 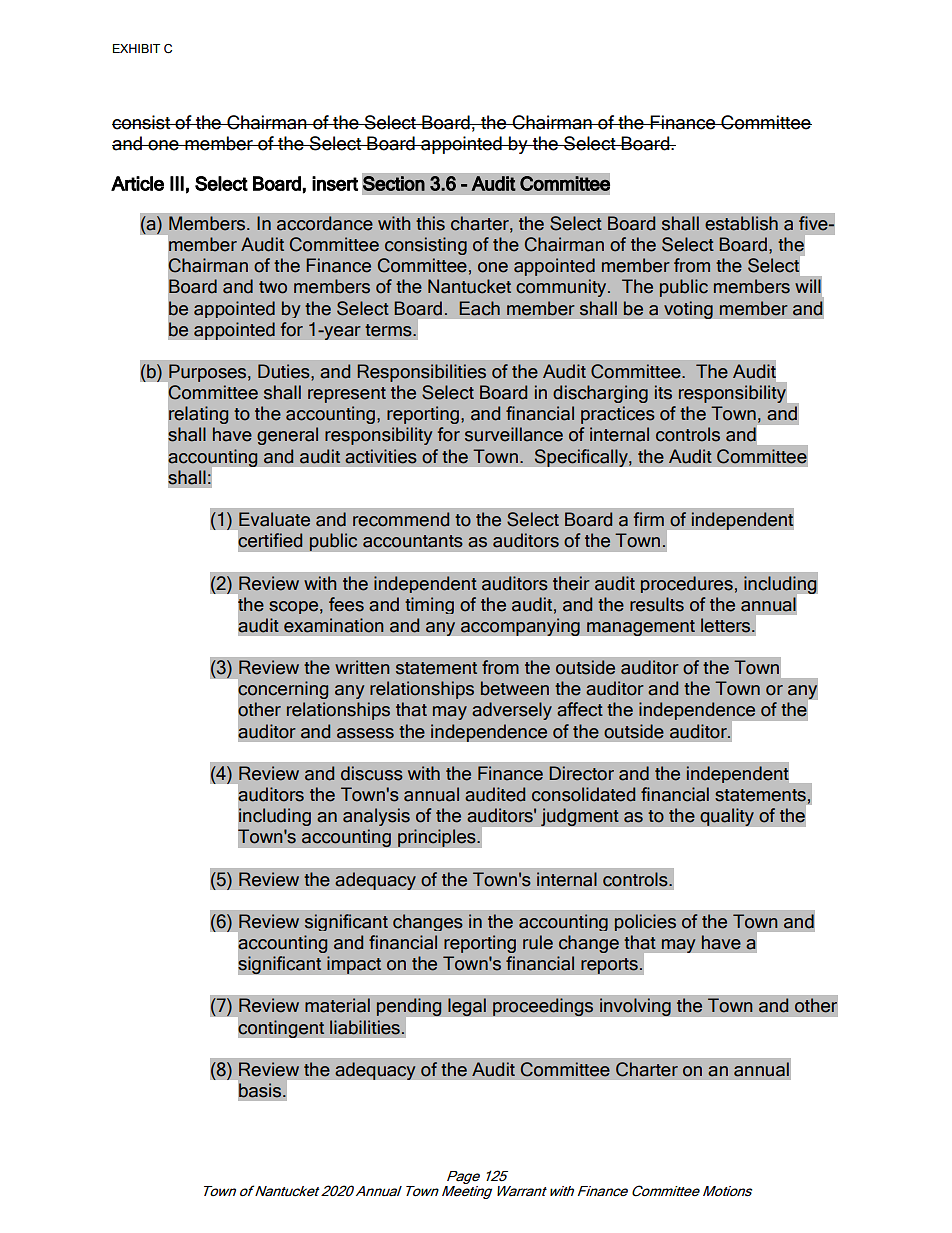 What do you see at coordinates (365, 733) in the page?
I see `assess` at bounding box center [365, 733].
